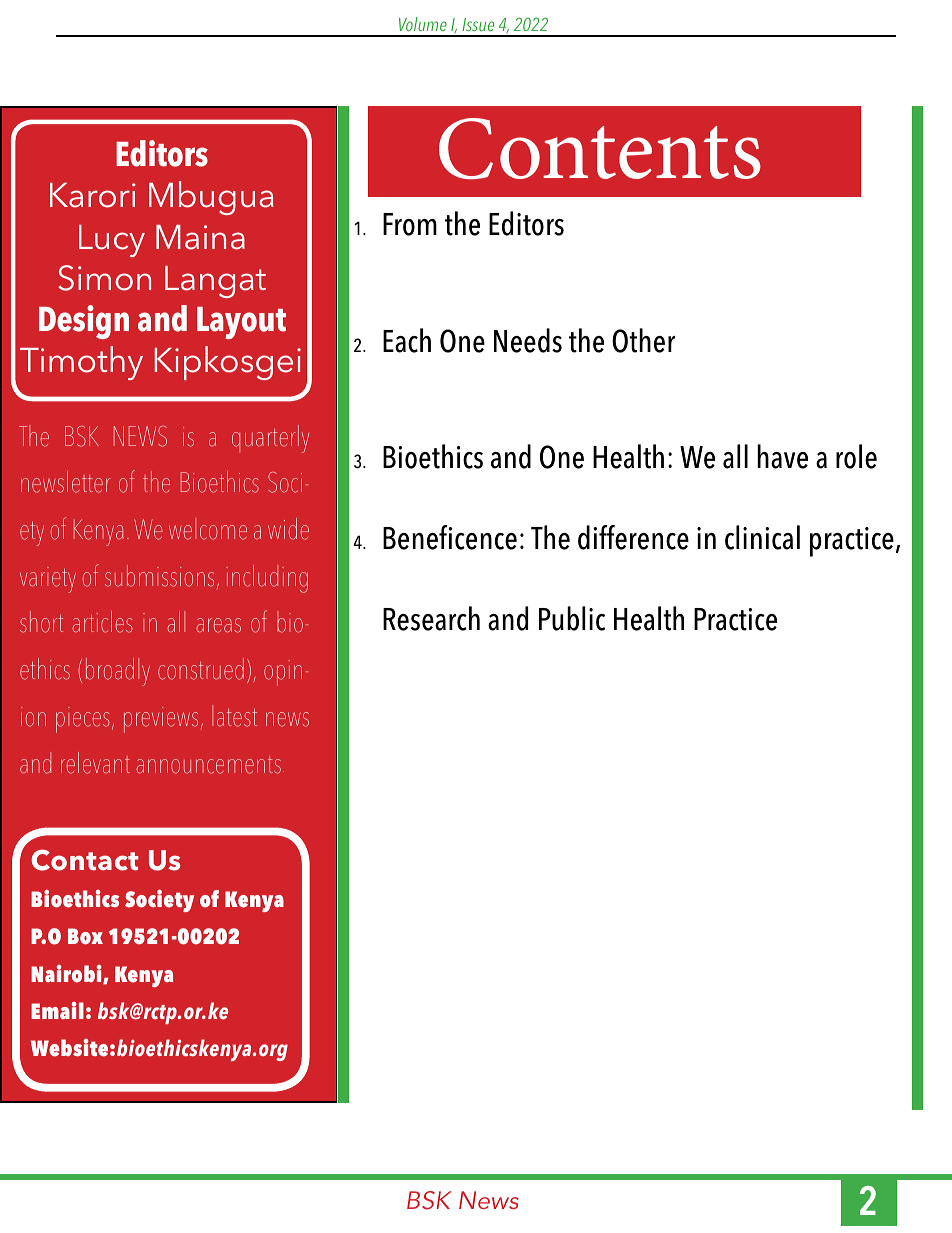  What do you see at coordinates (762, 537) in the page?
I see `clinical` at bounding box center [762, 537].
